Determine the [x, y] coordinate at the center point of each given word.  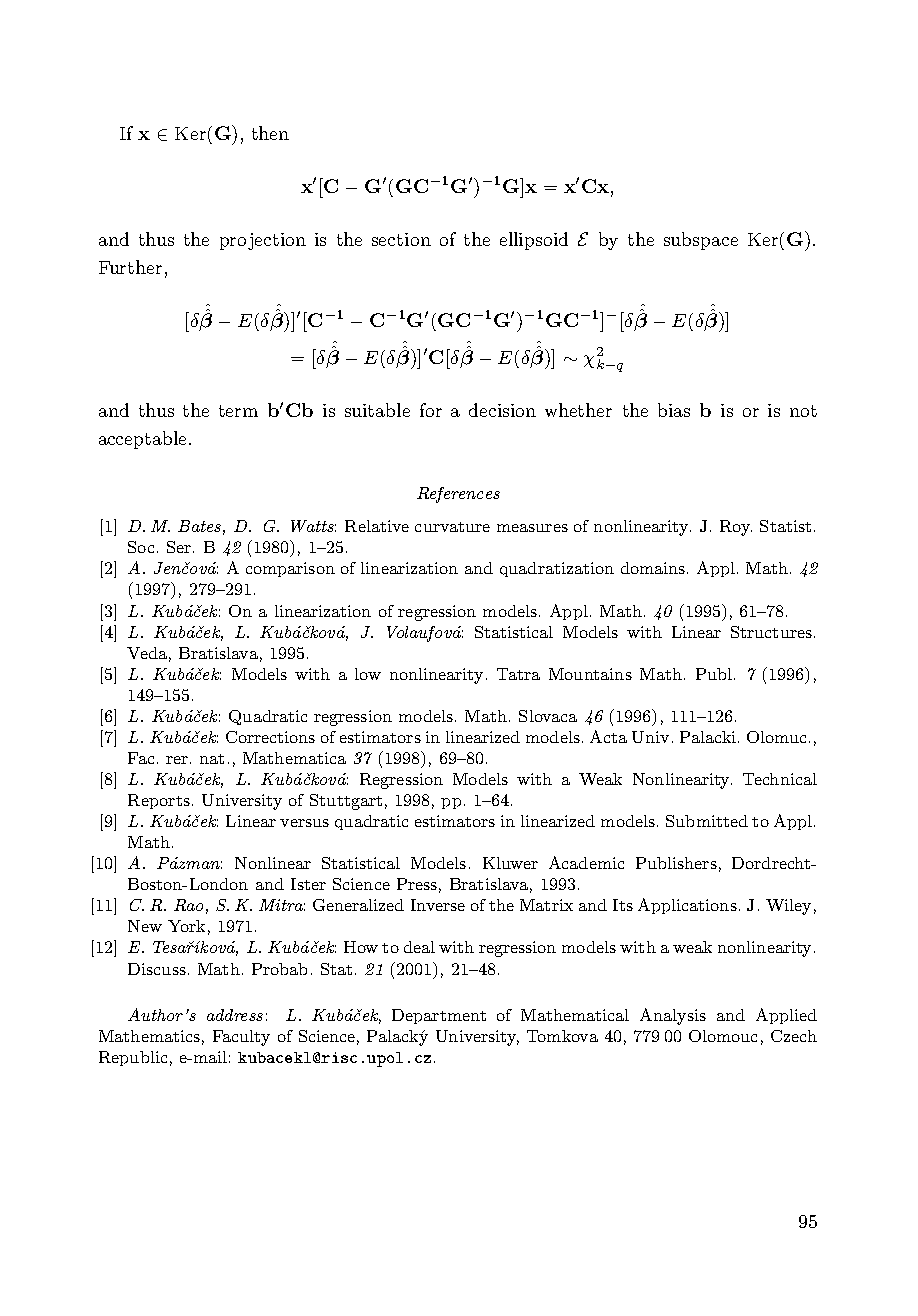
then [270, 133]
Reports [159, 801]
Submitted [707, 821]
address [235, 1015]
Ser [179, 547]
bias [674, 410]
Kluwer [510, 863]
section [401, 239]
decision [502, 410]
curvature [452, 527]
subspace [701, 241]
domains [653, 568]
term [238, 411]
